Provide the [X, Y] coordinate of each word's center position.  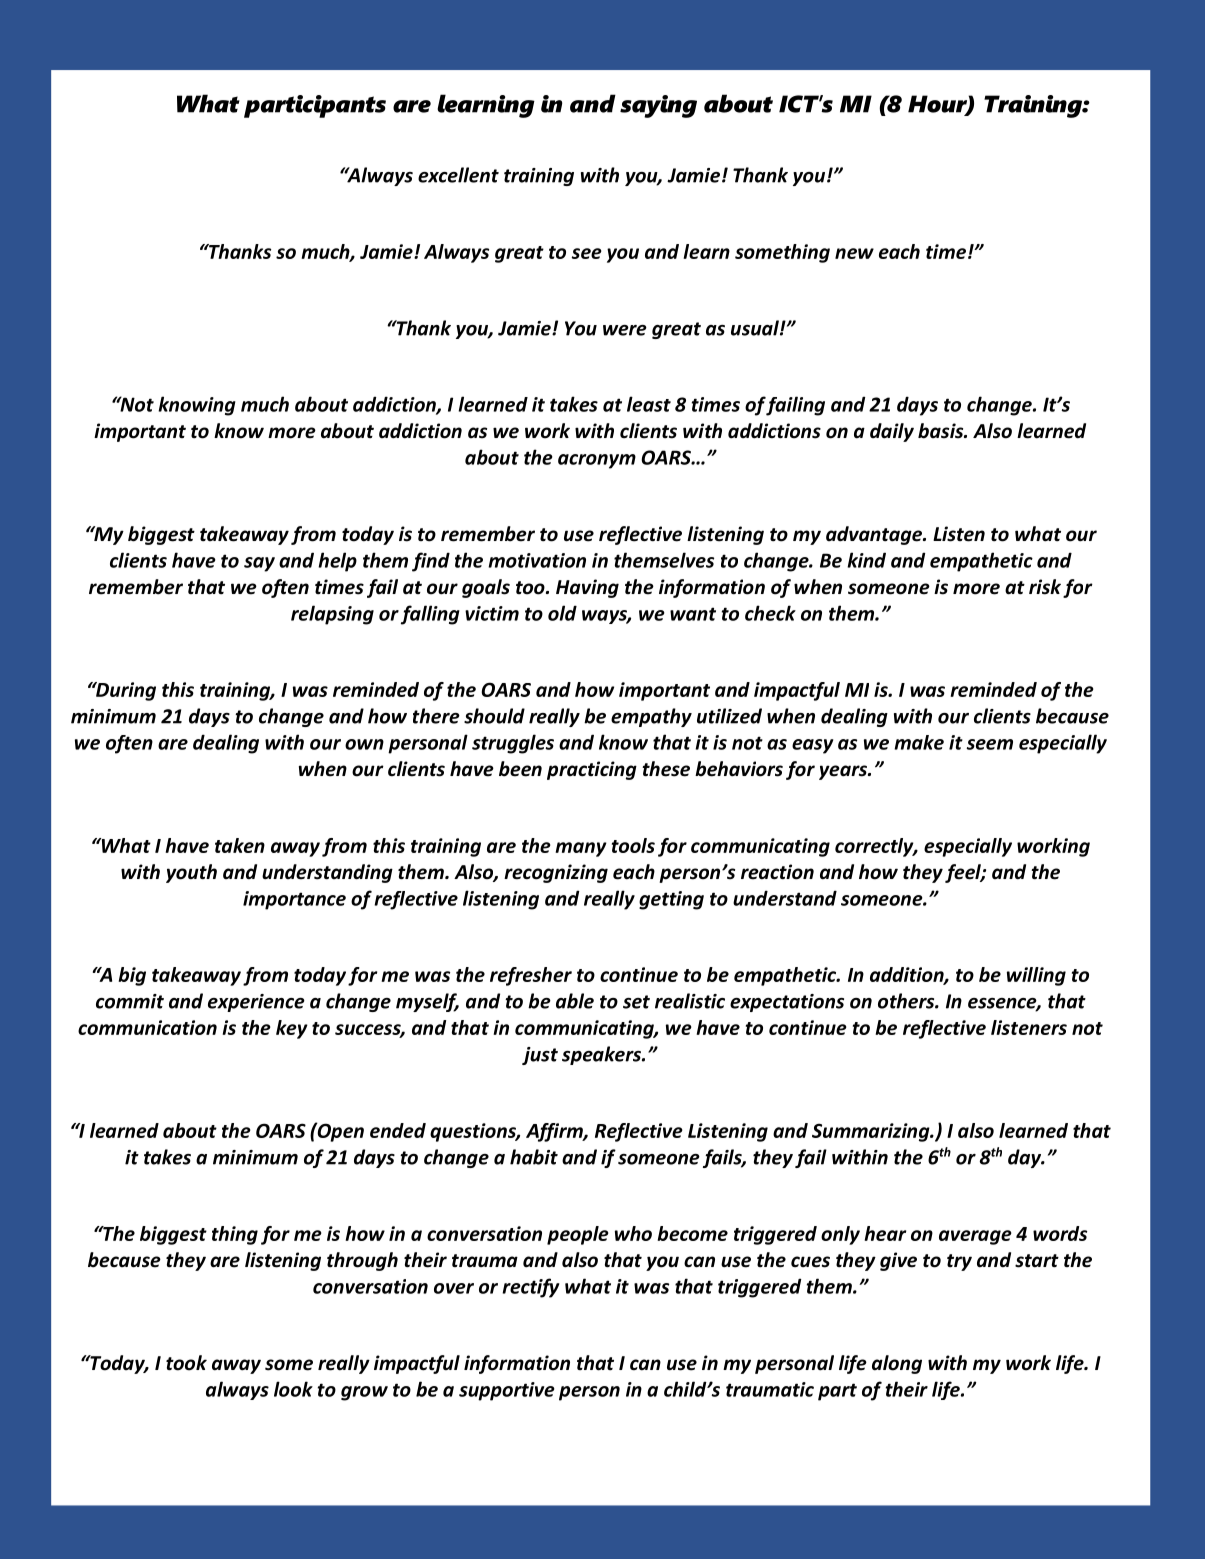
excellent [458, 175]
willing [1036, 976]
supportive [507, 1391]
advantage [875, 535]
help [337, 562]
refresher [531, 976]
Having [587, 588]
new [854, 253]
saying [658, 106]
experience [256, 1003]
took [186, 1363]
